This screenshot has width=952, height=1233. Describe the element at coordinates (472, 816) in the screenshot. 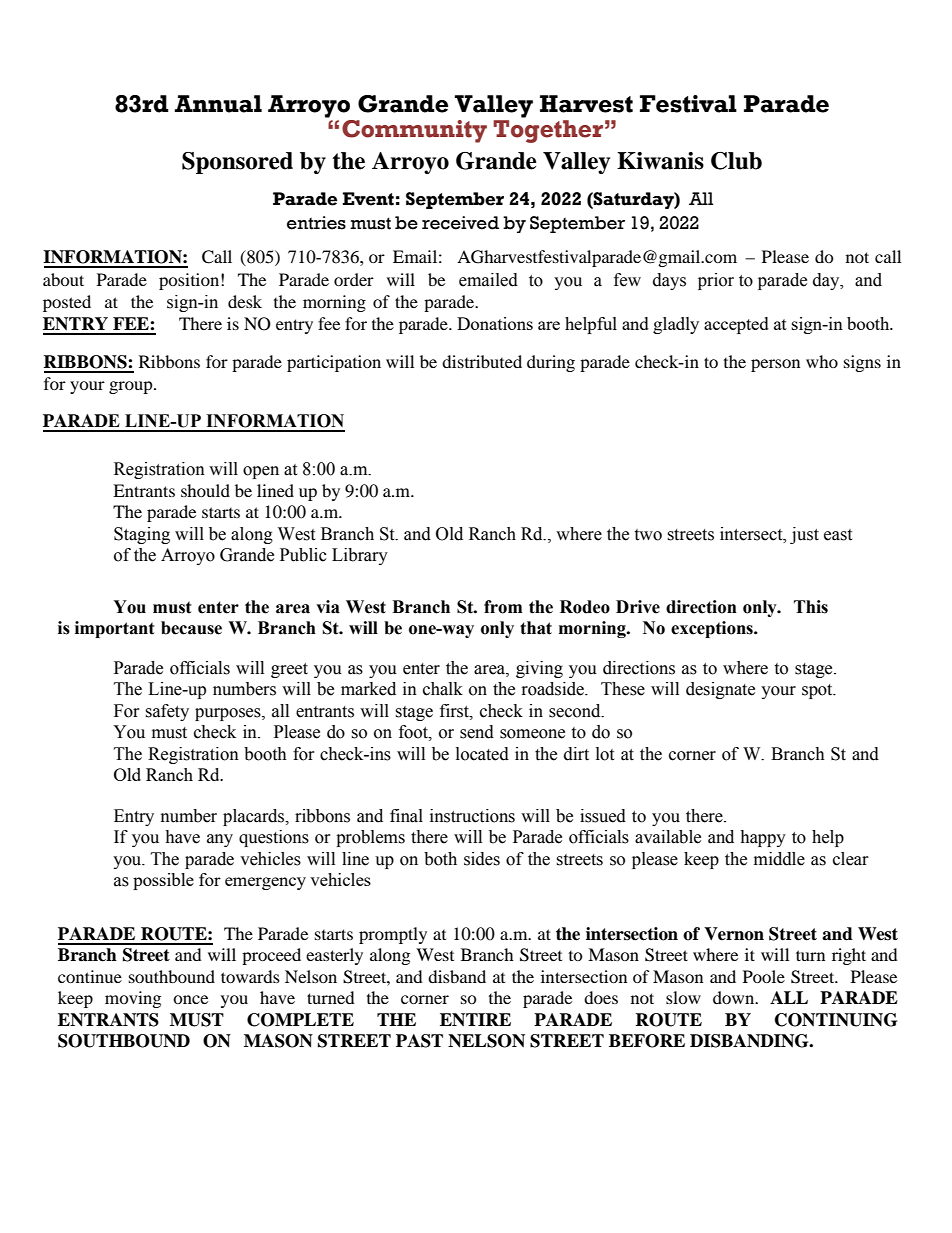

I see `instructions` at that location.
